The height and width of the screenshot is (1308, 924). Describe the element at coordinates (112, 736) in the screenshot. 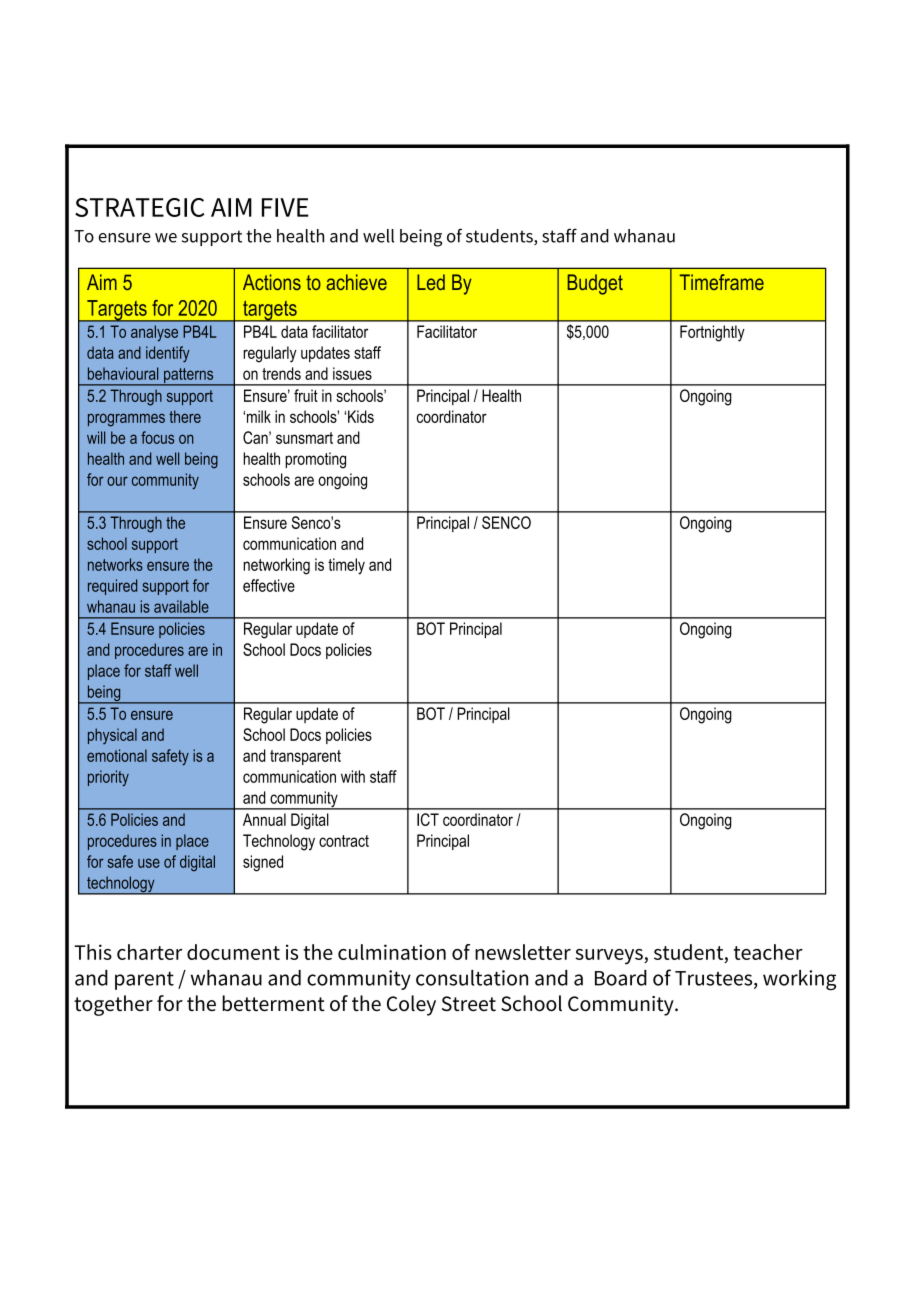

I see `physical` at that location.
